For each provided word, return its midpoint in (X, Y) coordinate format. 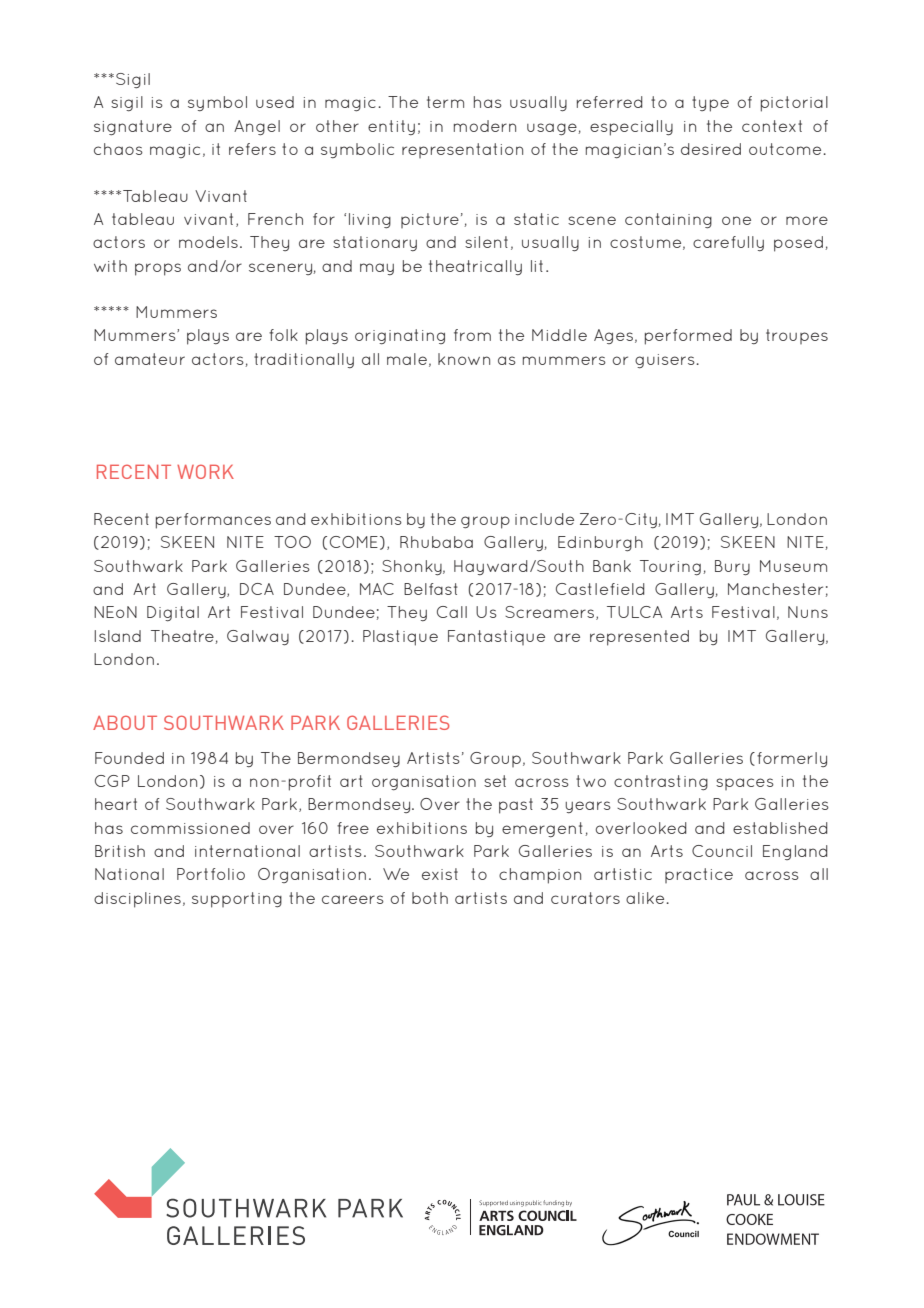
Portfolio (211, 874)
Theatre (183, 637)
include (544, 519)
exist (440, 874)
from (472, 335)
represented (639, 638)
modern (485, 126)
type (710, 104)
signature (133, 128)
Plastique (400, 638)
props (158, 269)
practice (699, 875)
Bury (732, 568)
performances (213, 521)
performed (688, 337)
